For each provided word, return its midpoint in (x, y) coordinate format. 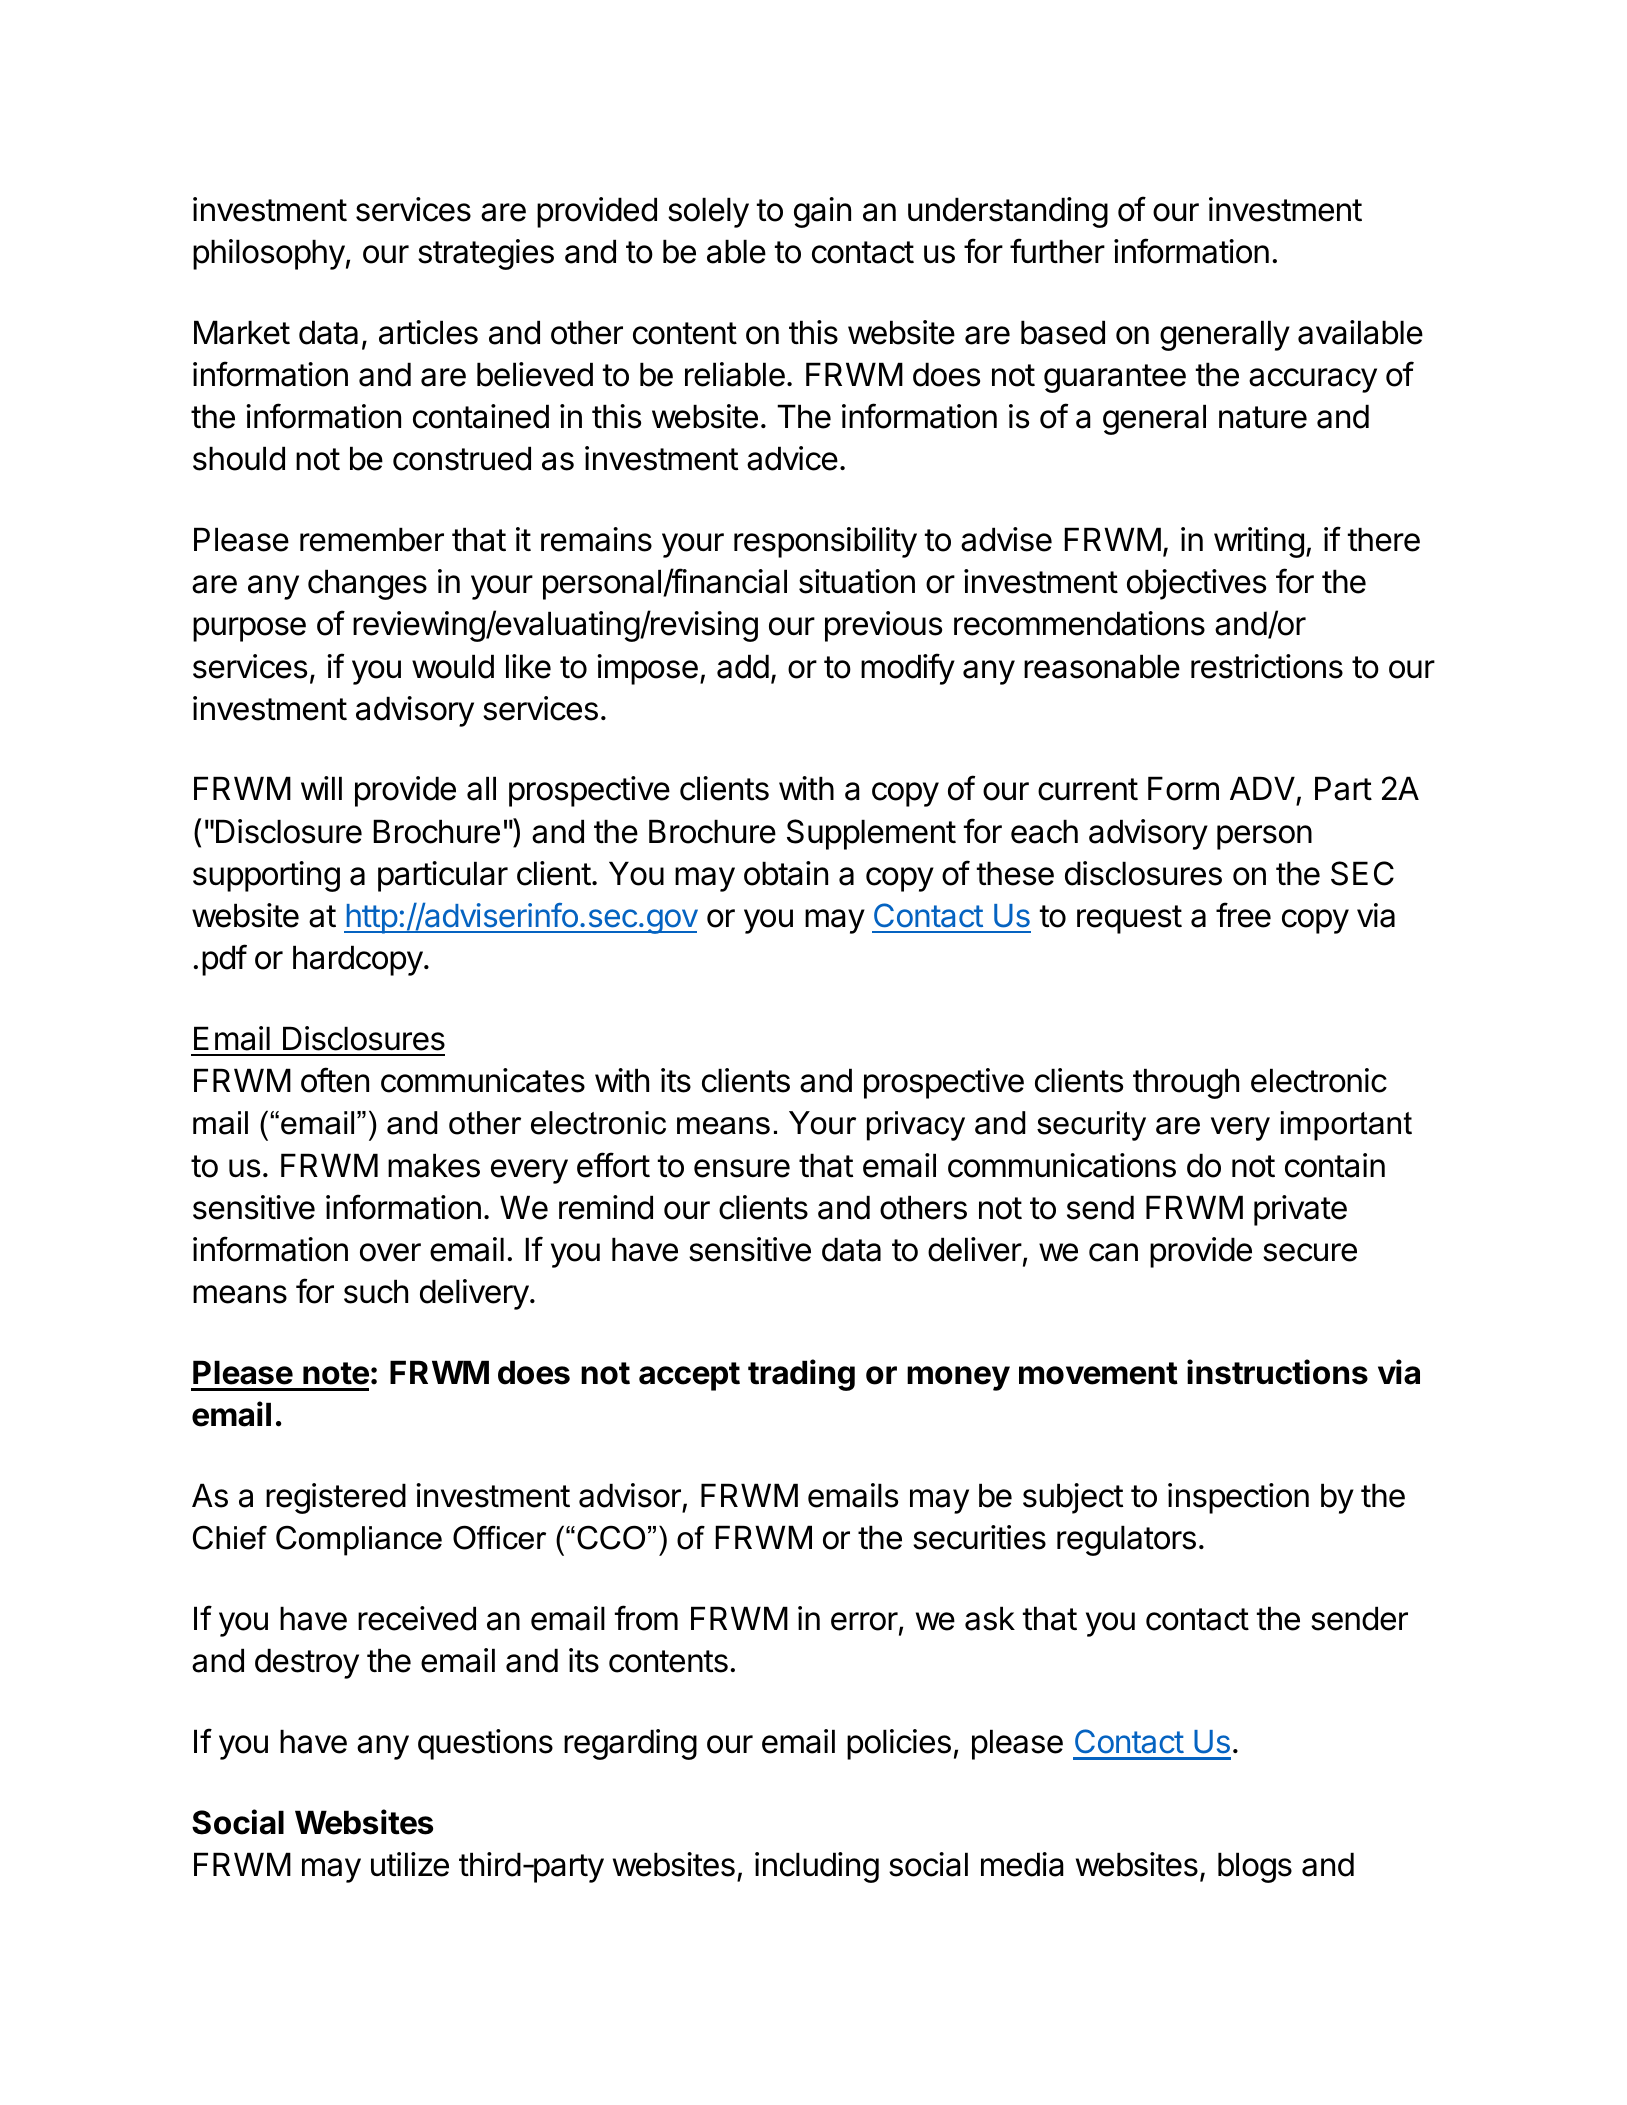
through (1186, 1083)
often (335, 1080)
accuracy (1313, 380)
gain (822, 212)
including (817, 1867)
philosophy (269, 254)
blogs (1255, 1867)
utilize (410, 1864)
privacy (916, 1126)
